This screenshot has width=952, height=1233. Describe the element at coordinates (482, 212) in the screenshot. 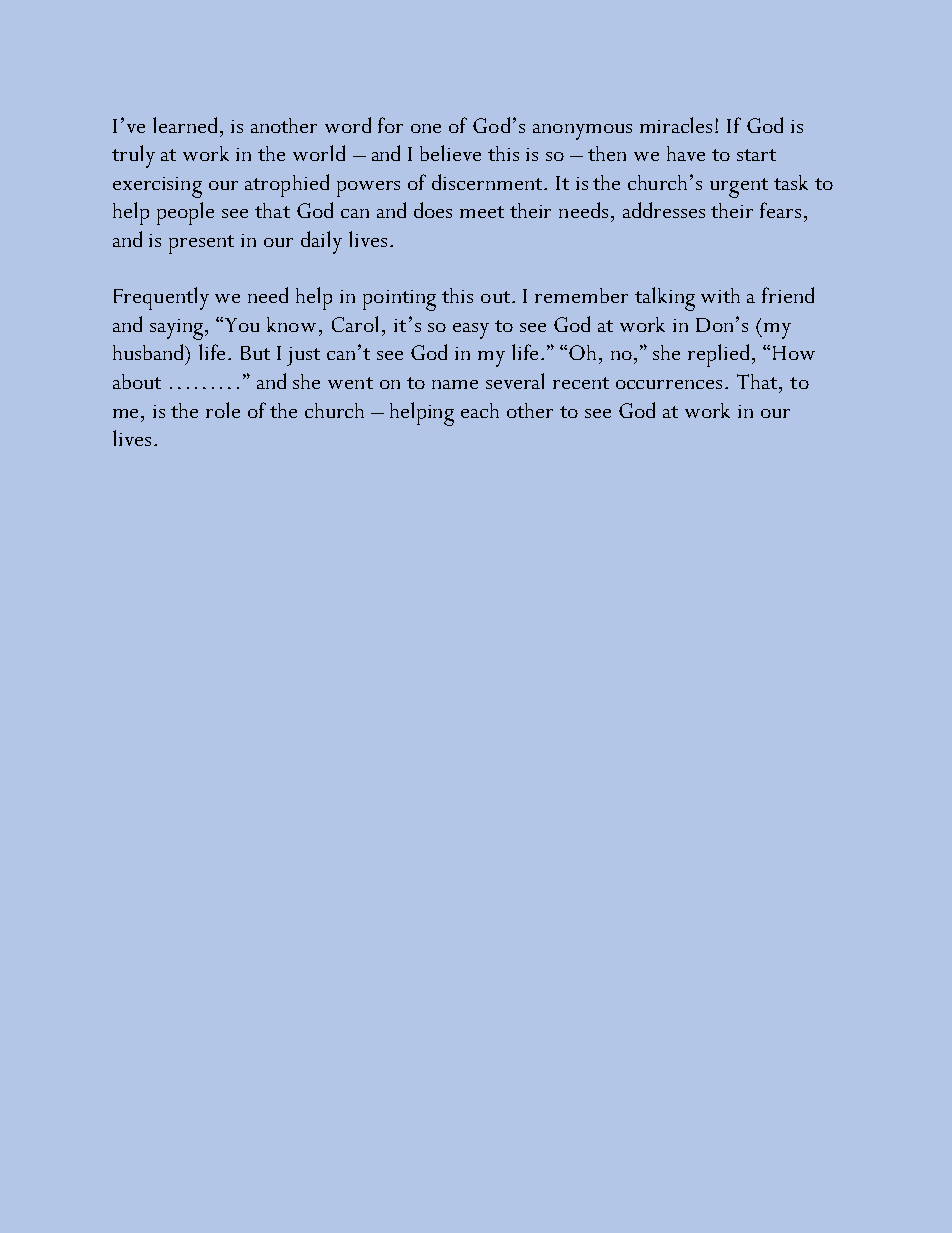

I see `meet` at that location.
